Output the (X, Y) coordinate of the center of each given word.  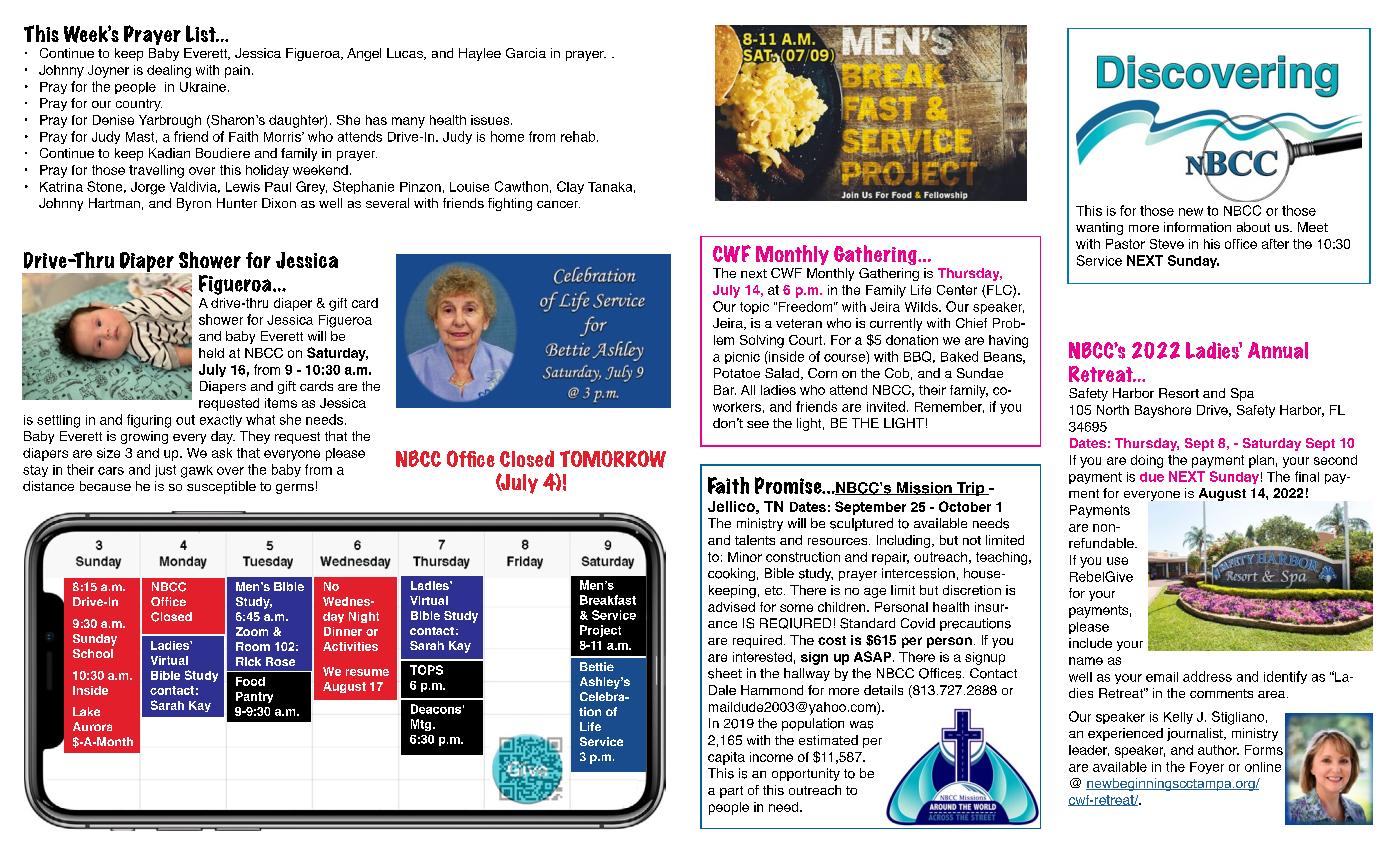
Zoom (252, 631)
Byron (194, 204)
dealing (169, 71)
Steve (1167, 244)
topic (754, 308)
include (1090, 643)
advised (731, 607)
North (1113, 410)
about (1253, 227)
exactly (221, 421)
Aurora (92, 726)
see (758, 424)
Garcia (526, 53)
